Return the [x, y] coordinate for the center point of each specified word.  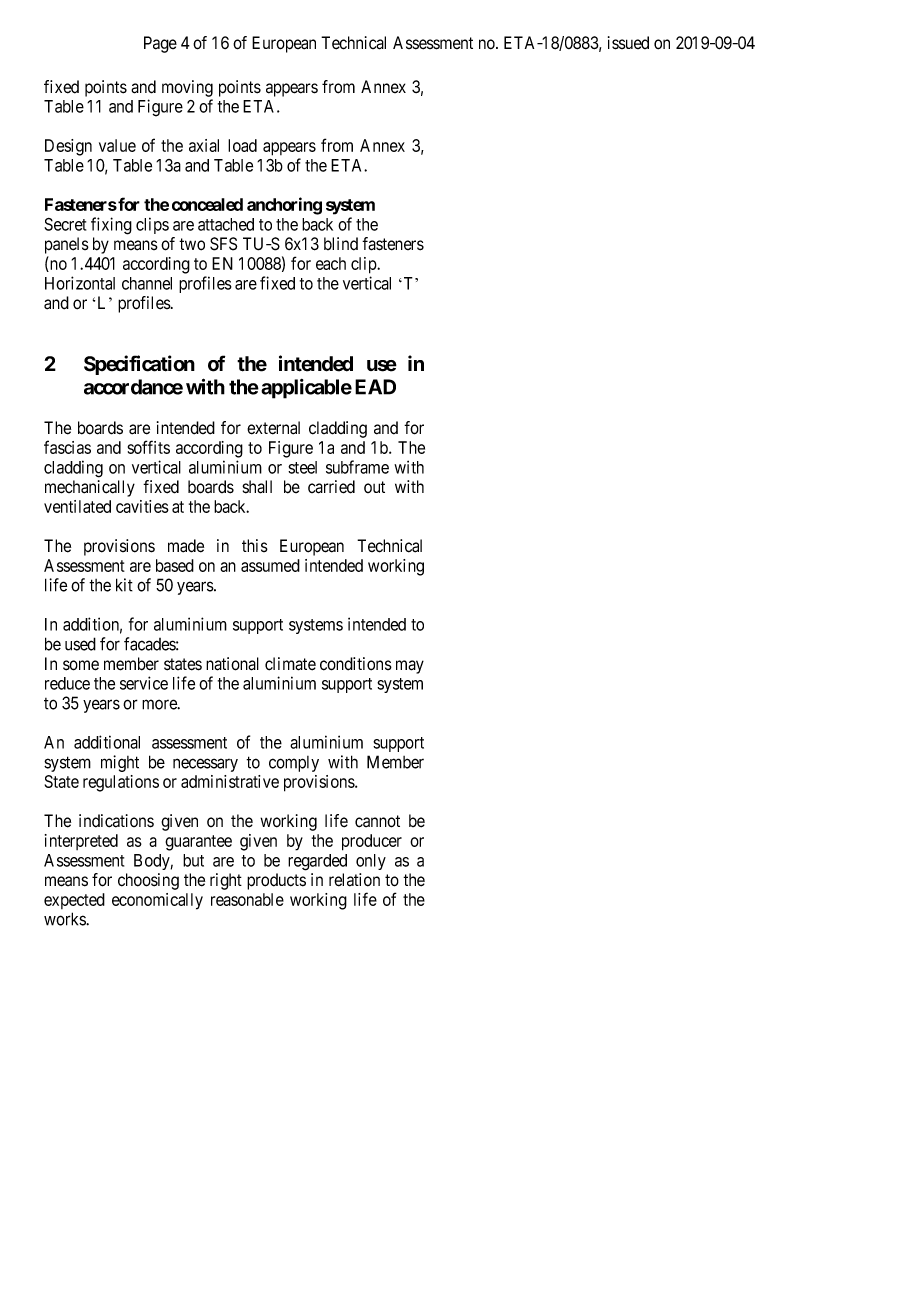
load [242, 145]
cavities [142, 506]
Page [160, 44]
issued [628, 43]
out [374, 487]
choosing [148, 881]
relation [354, 880]
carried [331, 487]
